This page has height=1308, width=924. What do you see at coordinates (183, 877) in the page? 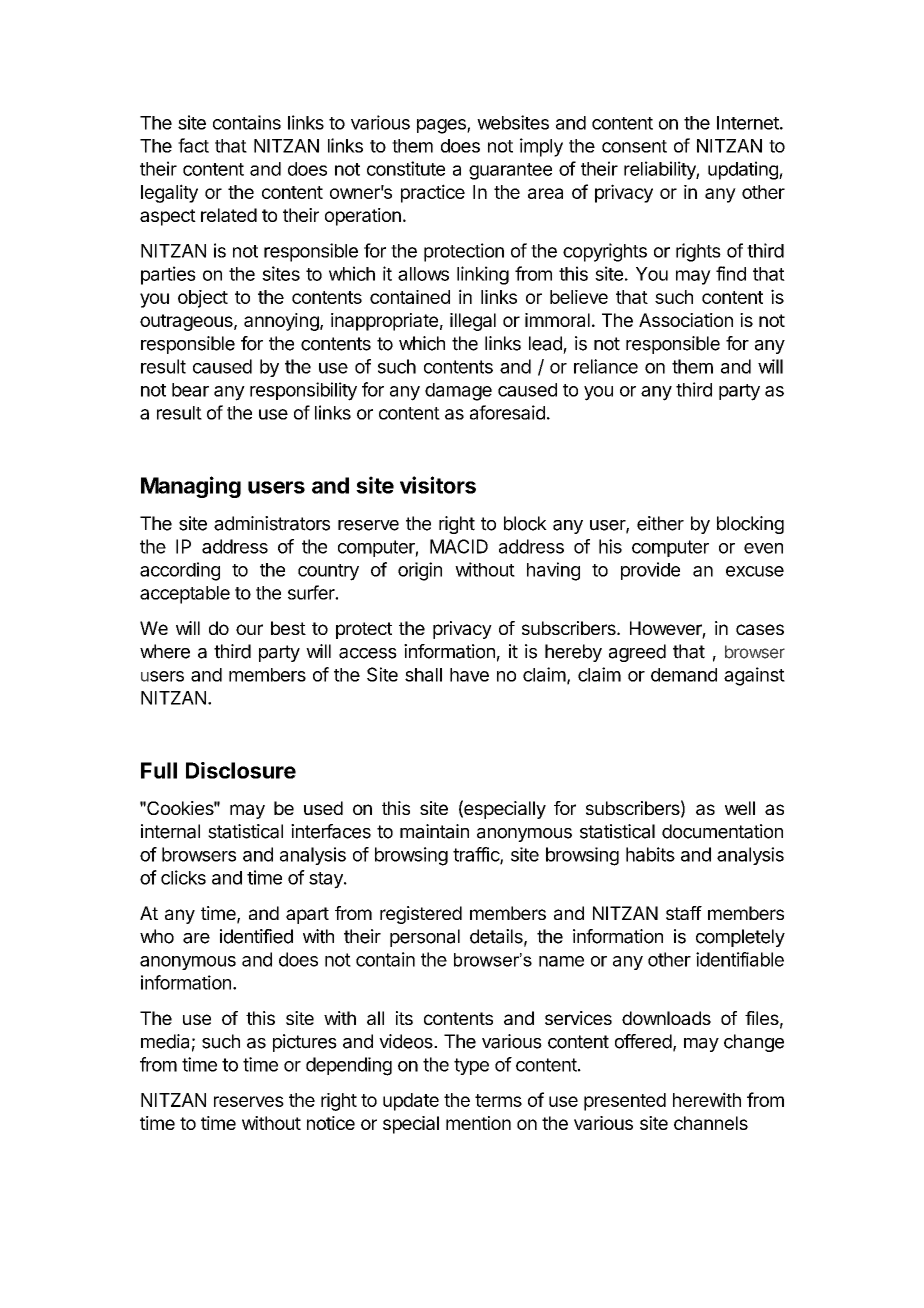
I see `clicks` at bounding box center [183, 877].
